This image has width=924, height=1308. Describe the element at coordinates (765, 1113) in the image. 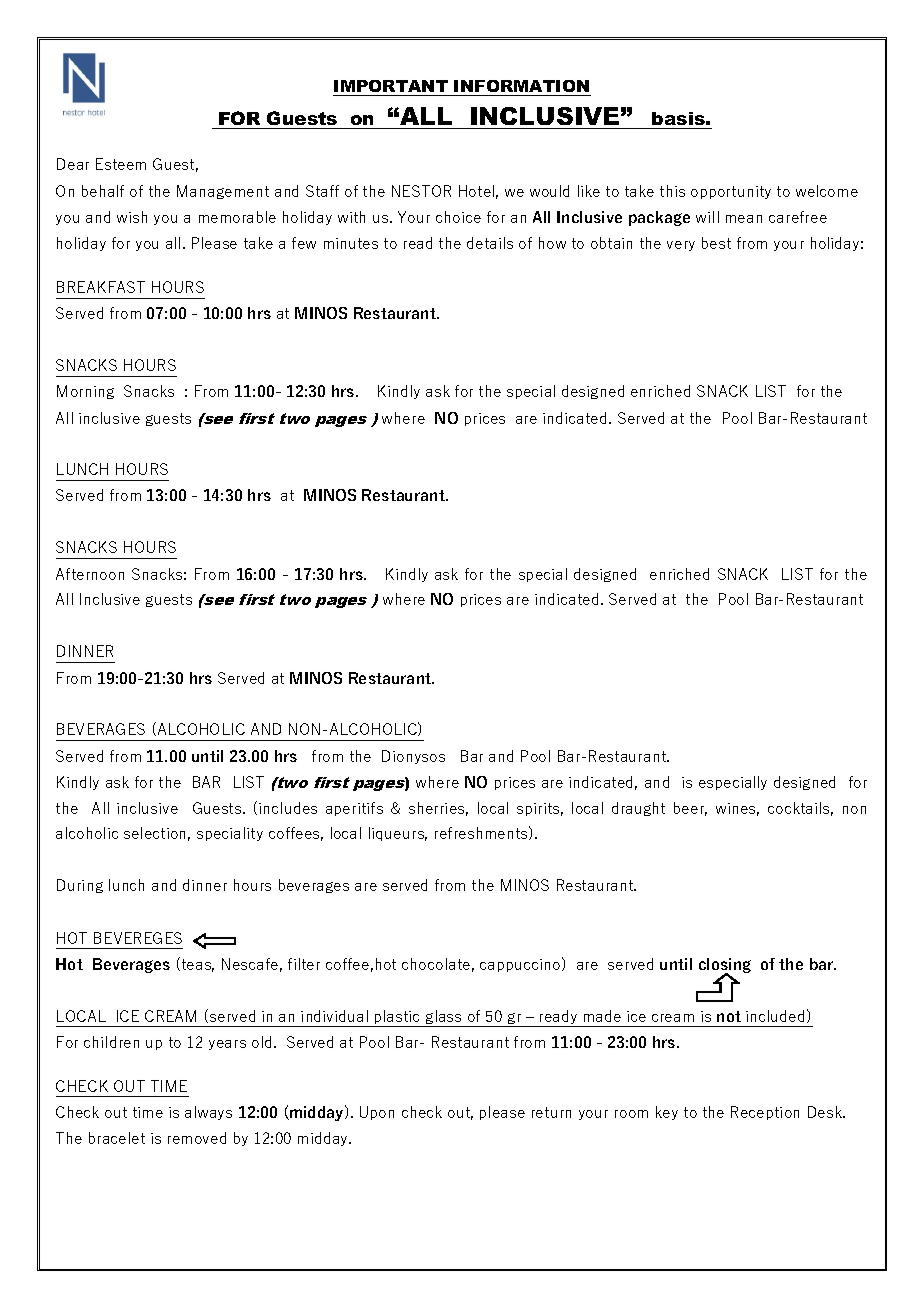

I see `Reception` at that location.
